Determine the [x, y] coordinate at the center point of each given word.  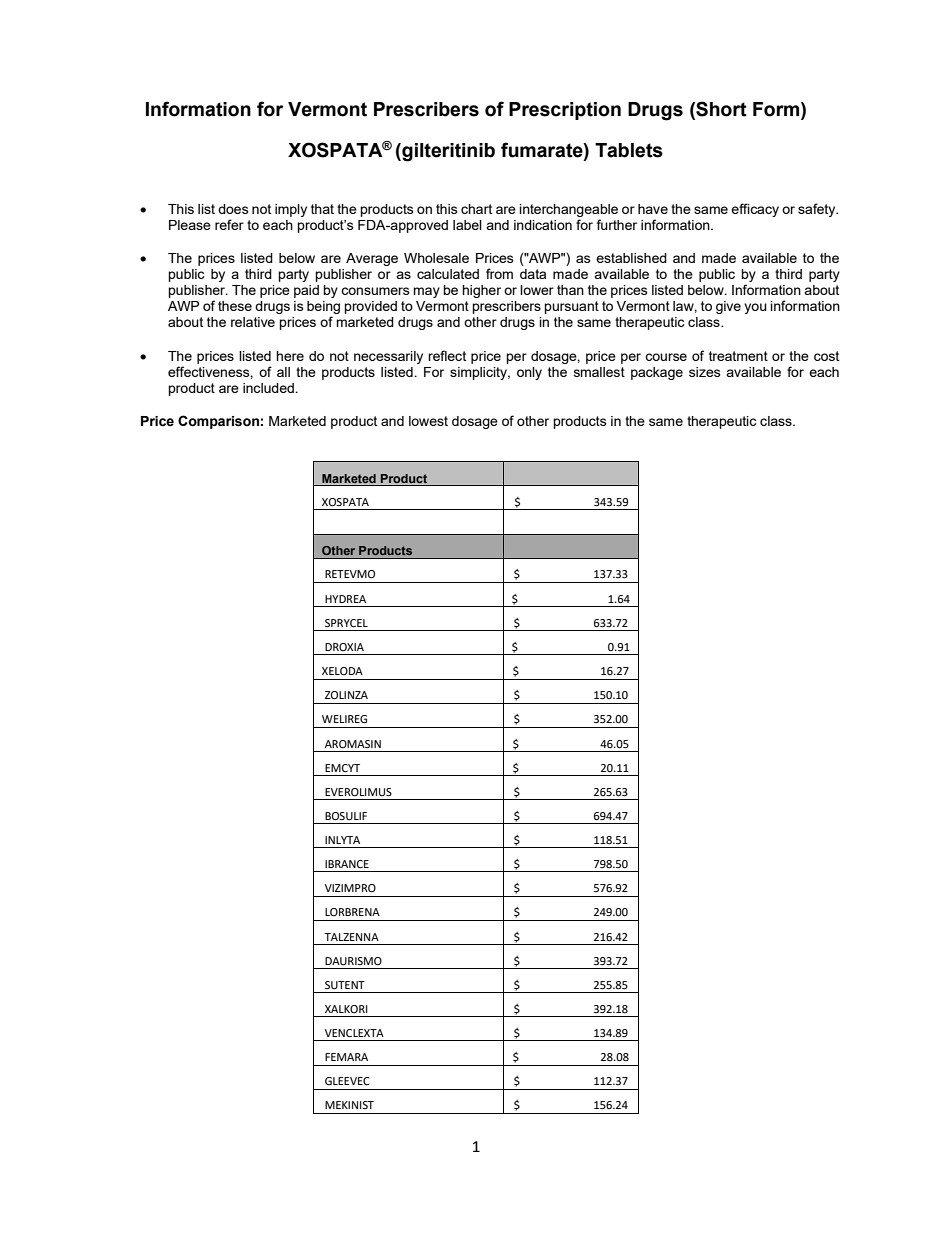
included [269, 388]
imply [291, 210]
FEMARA [346, 1057]
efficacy [755, 210]
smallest [599, 372]
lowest [428, 421]
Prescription [565, 111]
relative [253, 322]
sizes [705, 372]
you [755, 308]
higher [481, 291]
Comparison [218, 422]
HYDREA [345, 599]
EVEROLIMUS [358, 792]
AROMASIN [353, 744]
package [657, 373]
